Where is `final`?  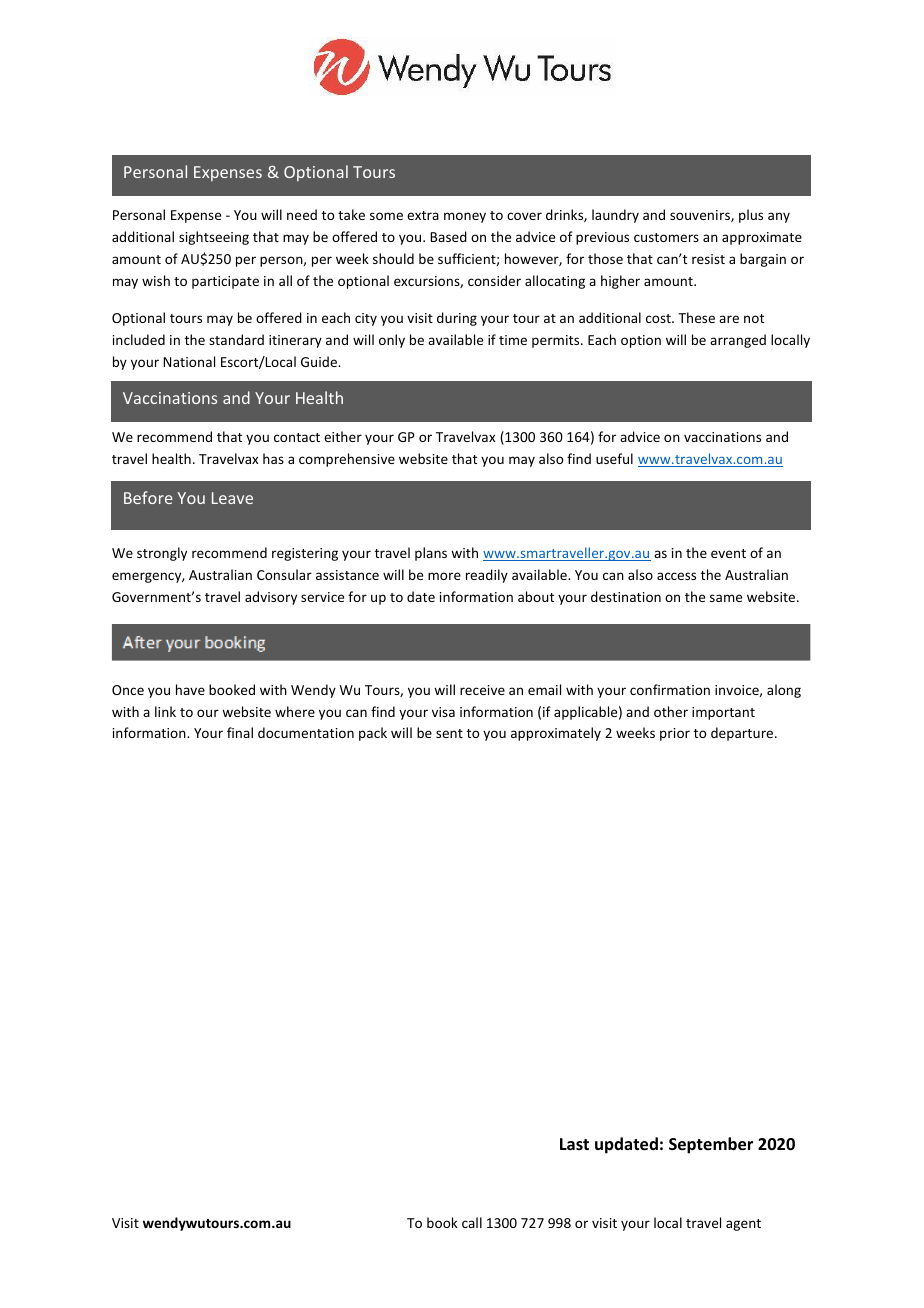
final is located at coordinates (240, 732).
